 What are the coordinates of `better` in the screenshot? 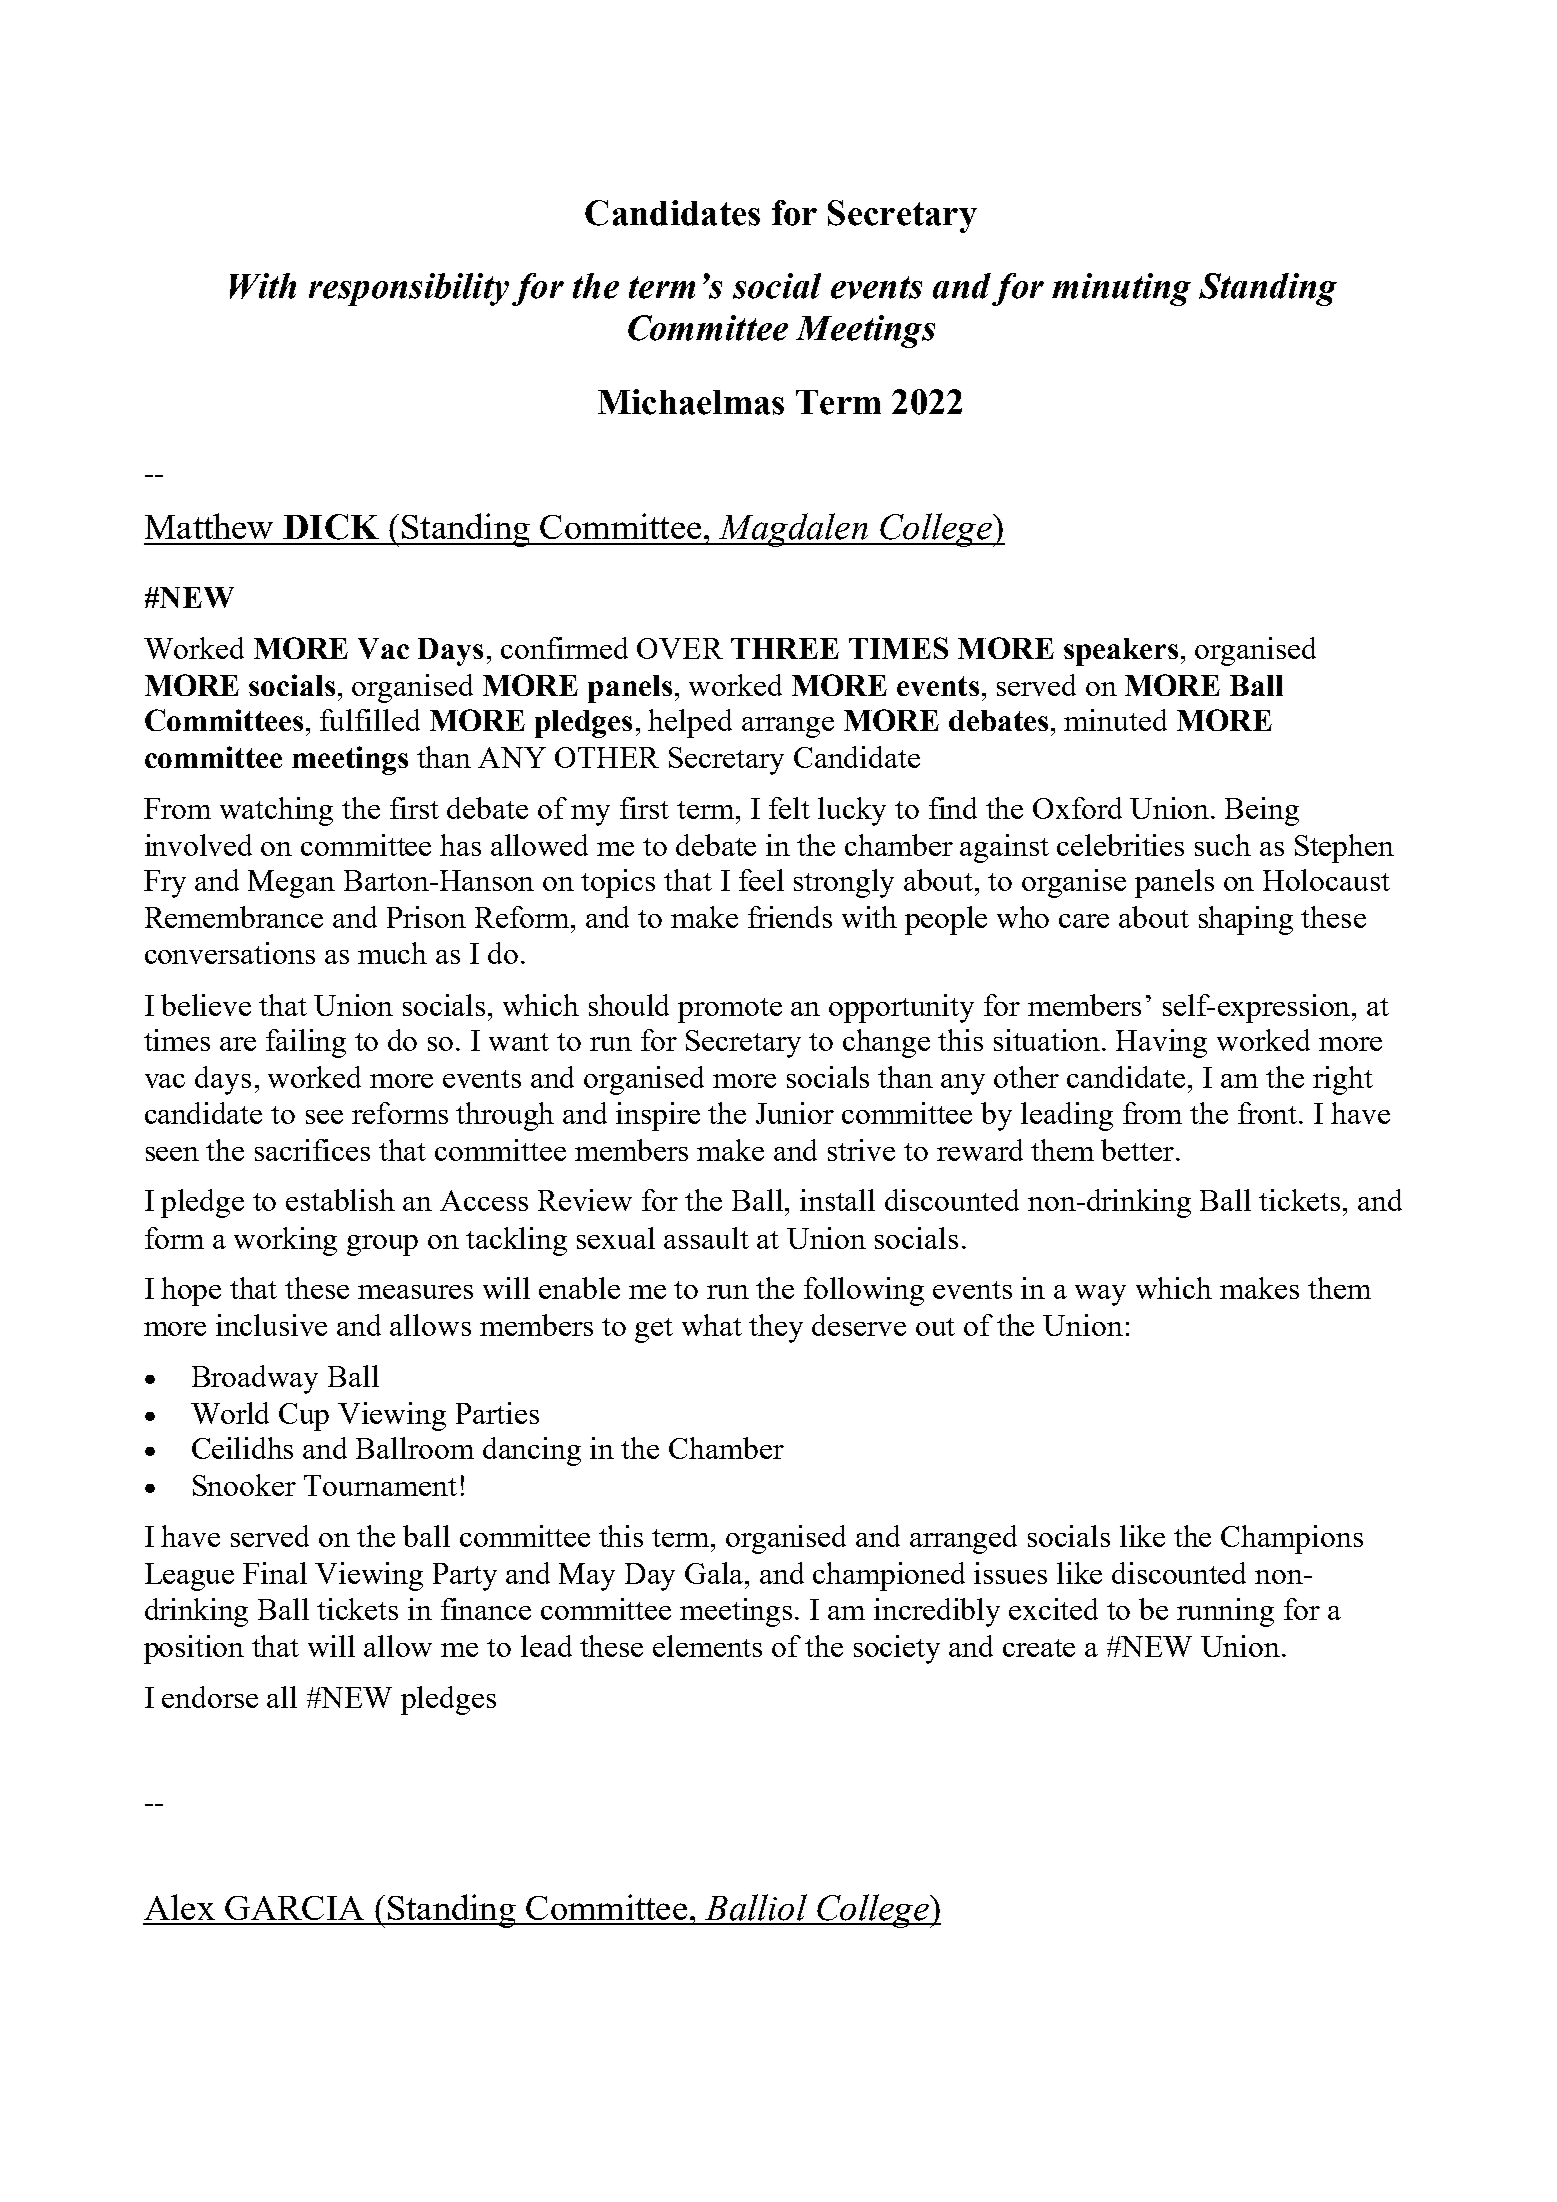 It's located at (1139, 1150).
